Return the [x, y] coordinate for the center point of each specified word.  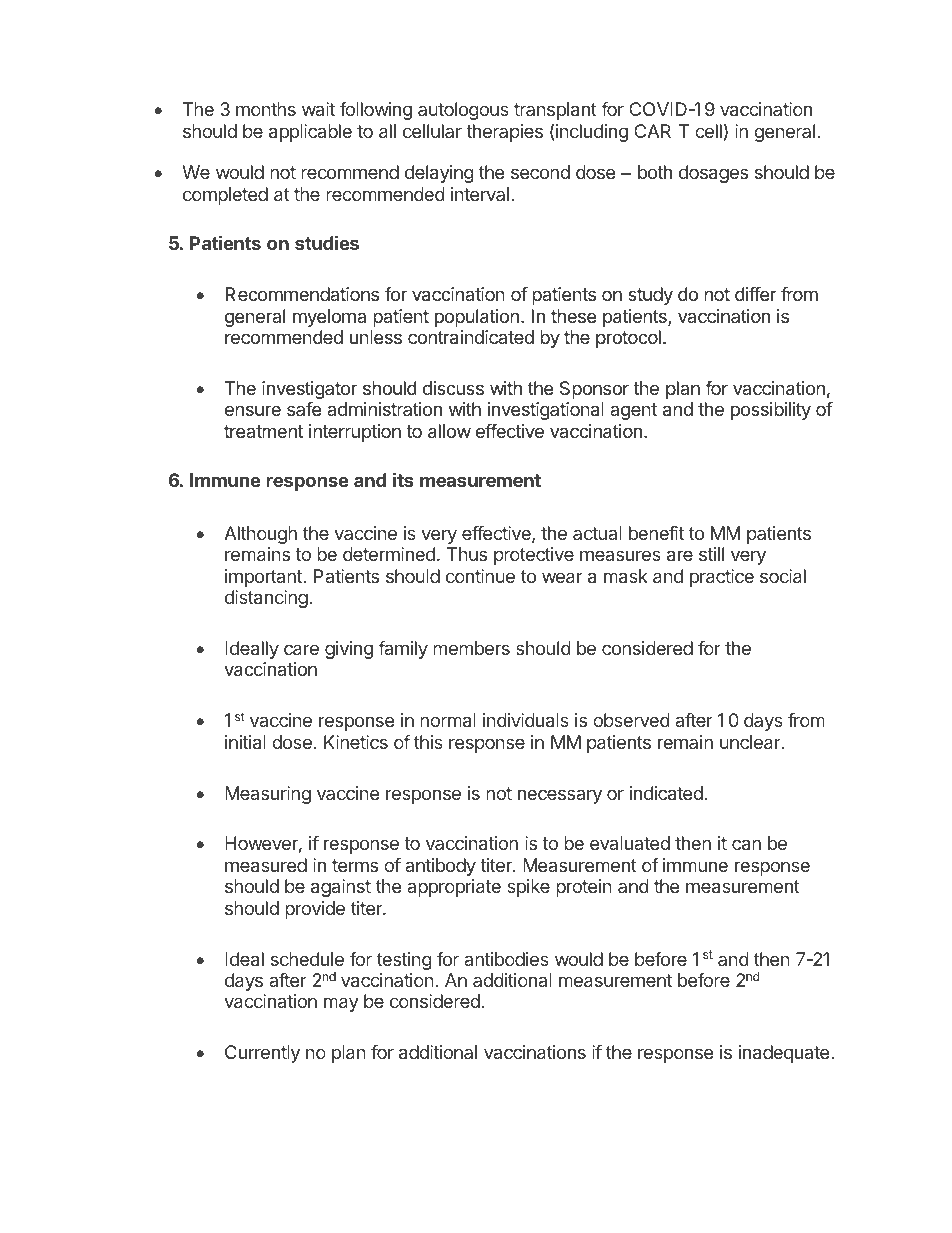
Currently [262, 1054]
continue [480, 576]
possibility [771, 411]
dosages [713, 174]
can [746, 844]
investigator [309, 390]
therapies [504, 133]
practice [722, 578]
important [264, 578]
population [477, 318]
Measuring [268, 795]
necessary [560, 796]
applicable [310, 133]
